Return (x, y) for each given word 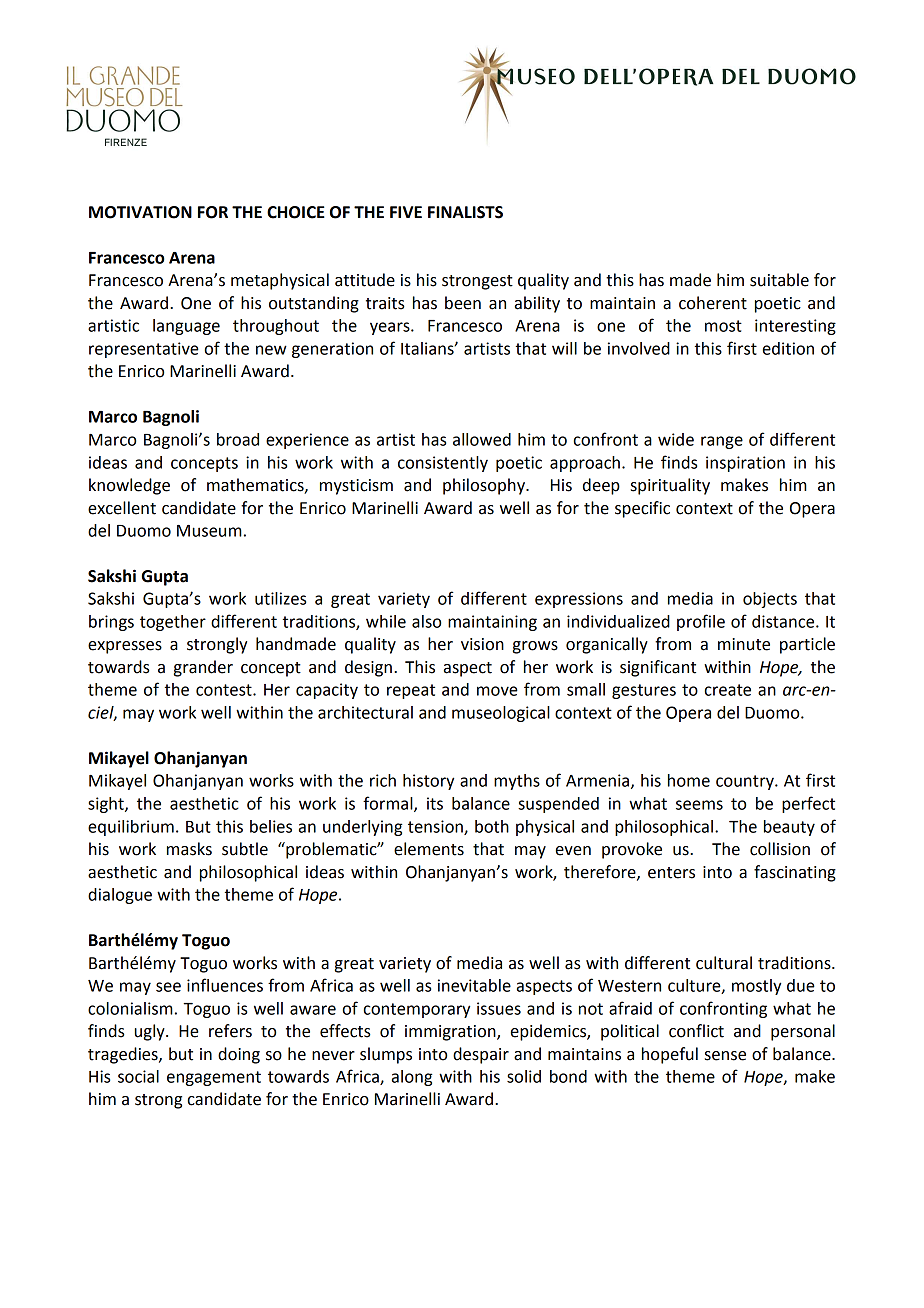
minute (744, 644)
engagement (214, 1078)
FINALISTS (465, 212)
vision (482, 644)
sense (725, 1056)
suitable (779, 280)
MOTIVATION (140, 212)
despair (481, 1055)
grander (203, 668)
